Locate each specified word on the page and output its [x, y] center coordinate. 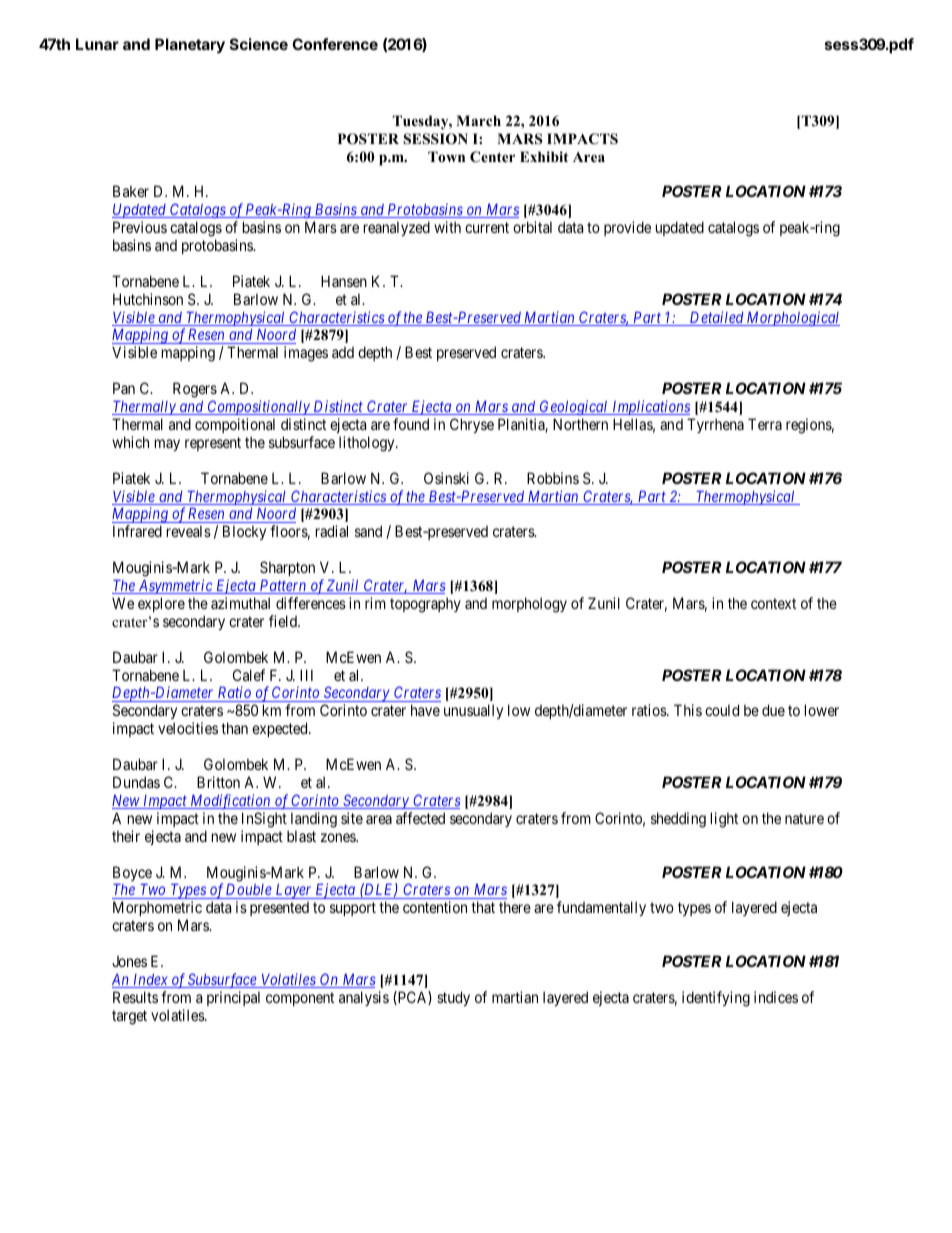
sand [368, 531]
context [773, 603]
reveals [189, 531]
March [478, 120]
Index [150, 981]
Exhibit [544, 156]
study [453, 998]
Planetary [190, 46]
